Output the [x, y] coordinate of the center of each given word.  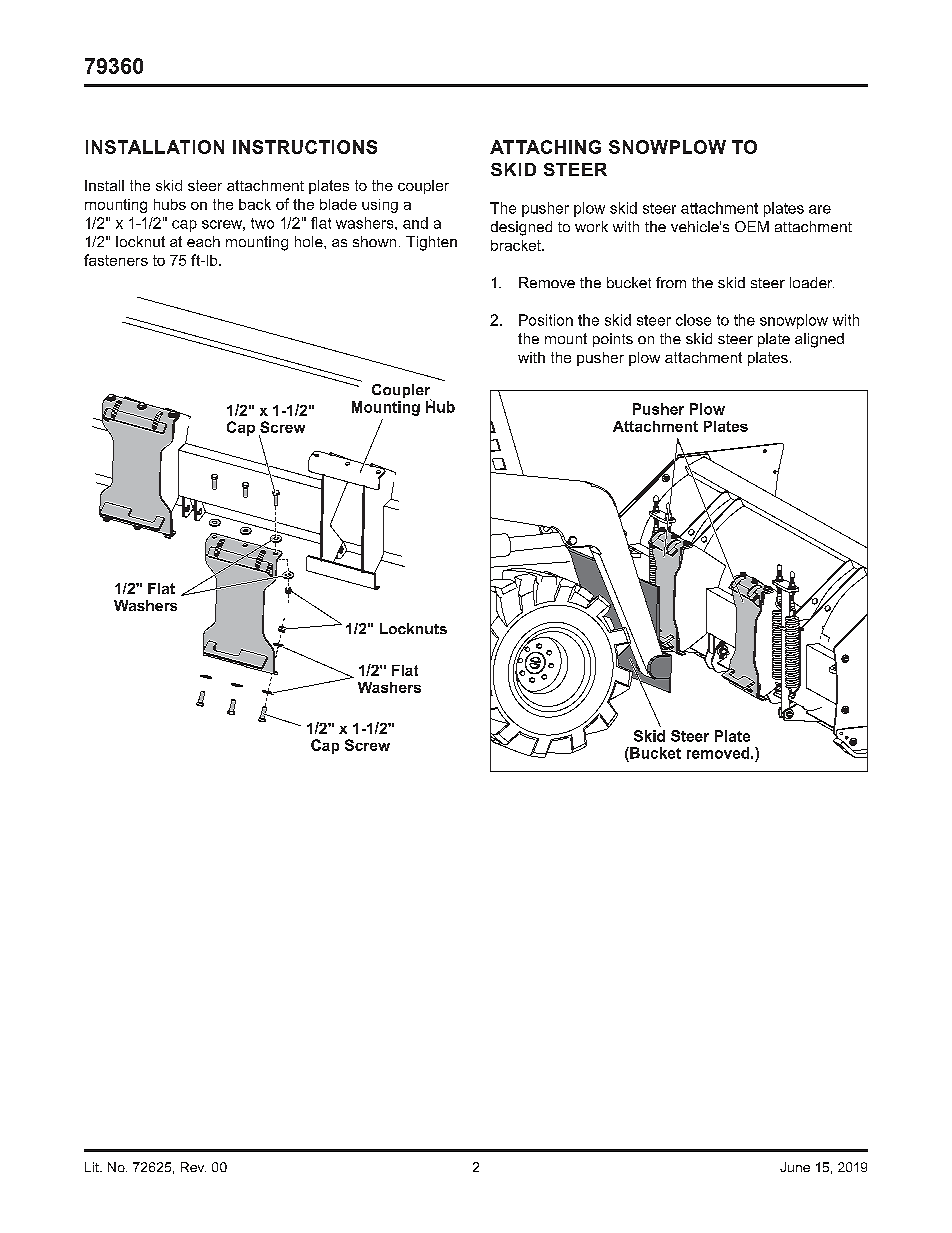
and [415, 223]
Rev [193, 1167]
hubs [170, 204]
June [795, 1167]
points [613, 340]
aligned [819, 340]
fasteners [116, 260]
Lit [93, 1167]
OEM [752, 226]
